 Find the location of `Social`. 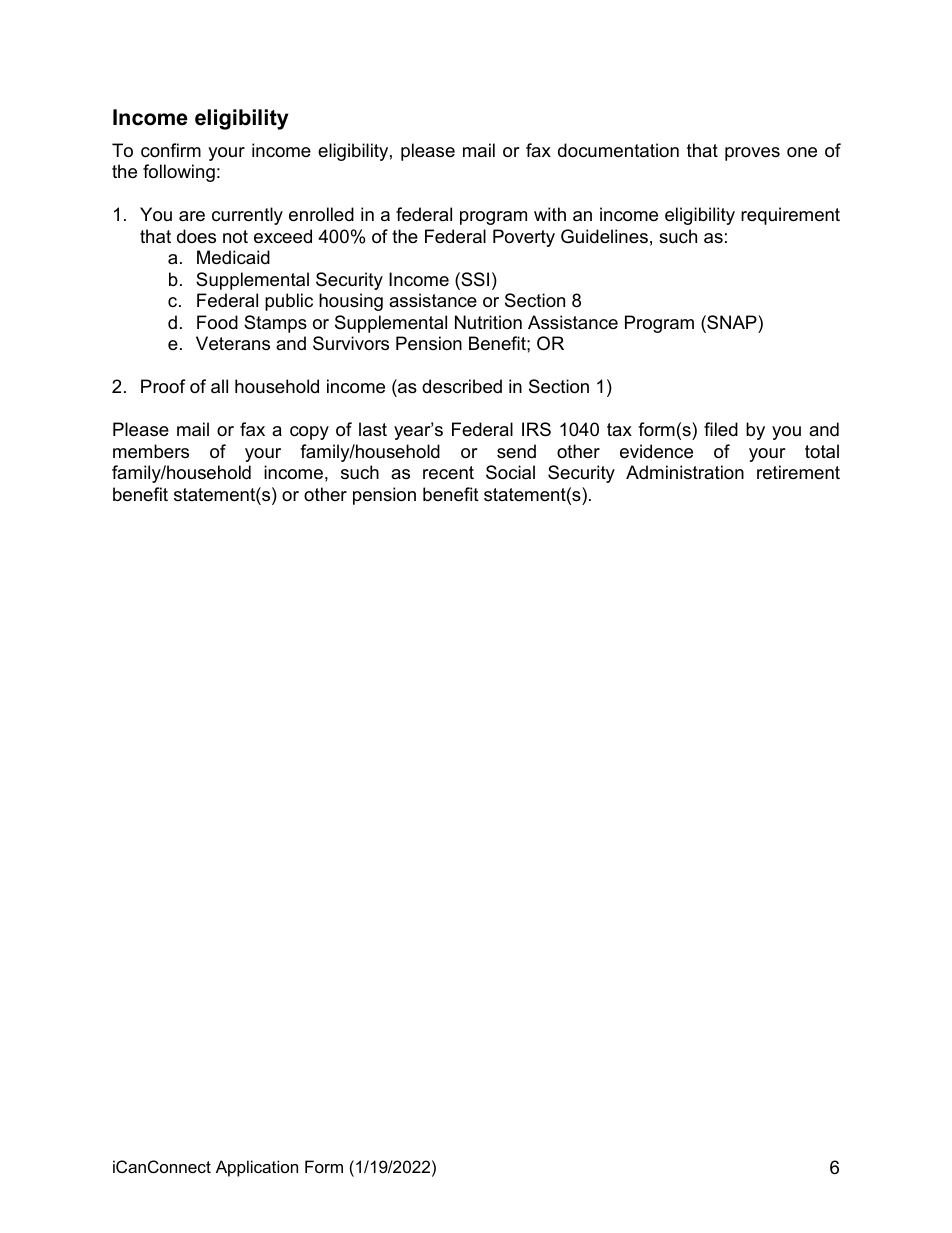

Social is located at coordinates (510, 472).
